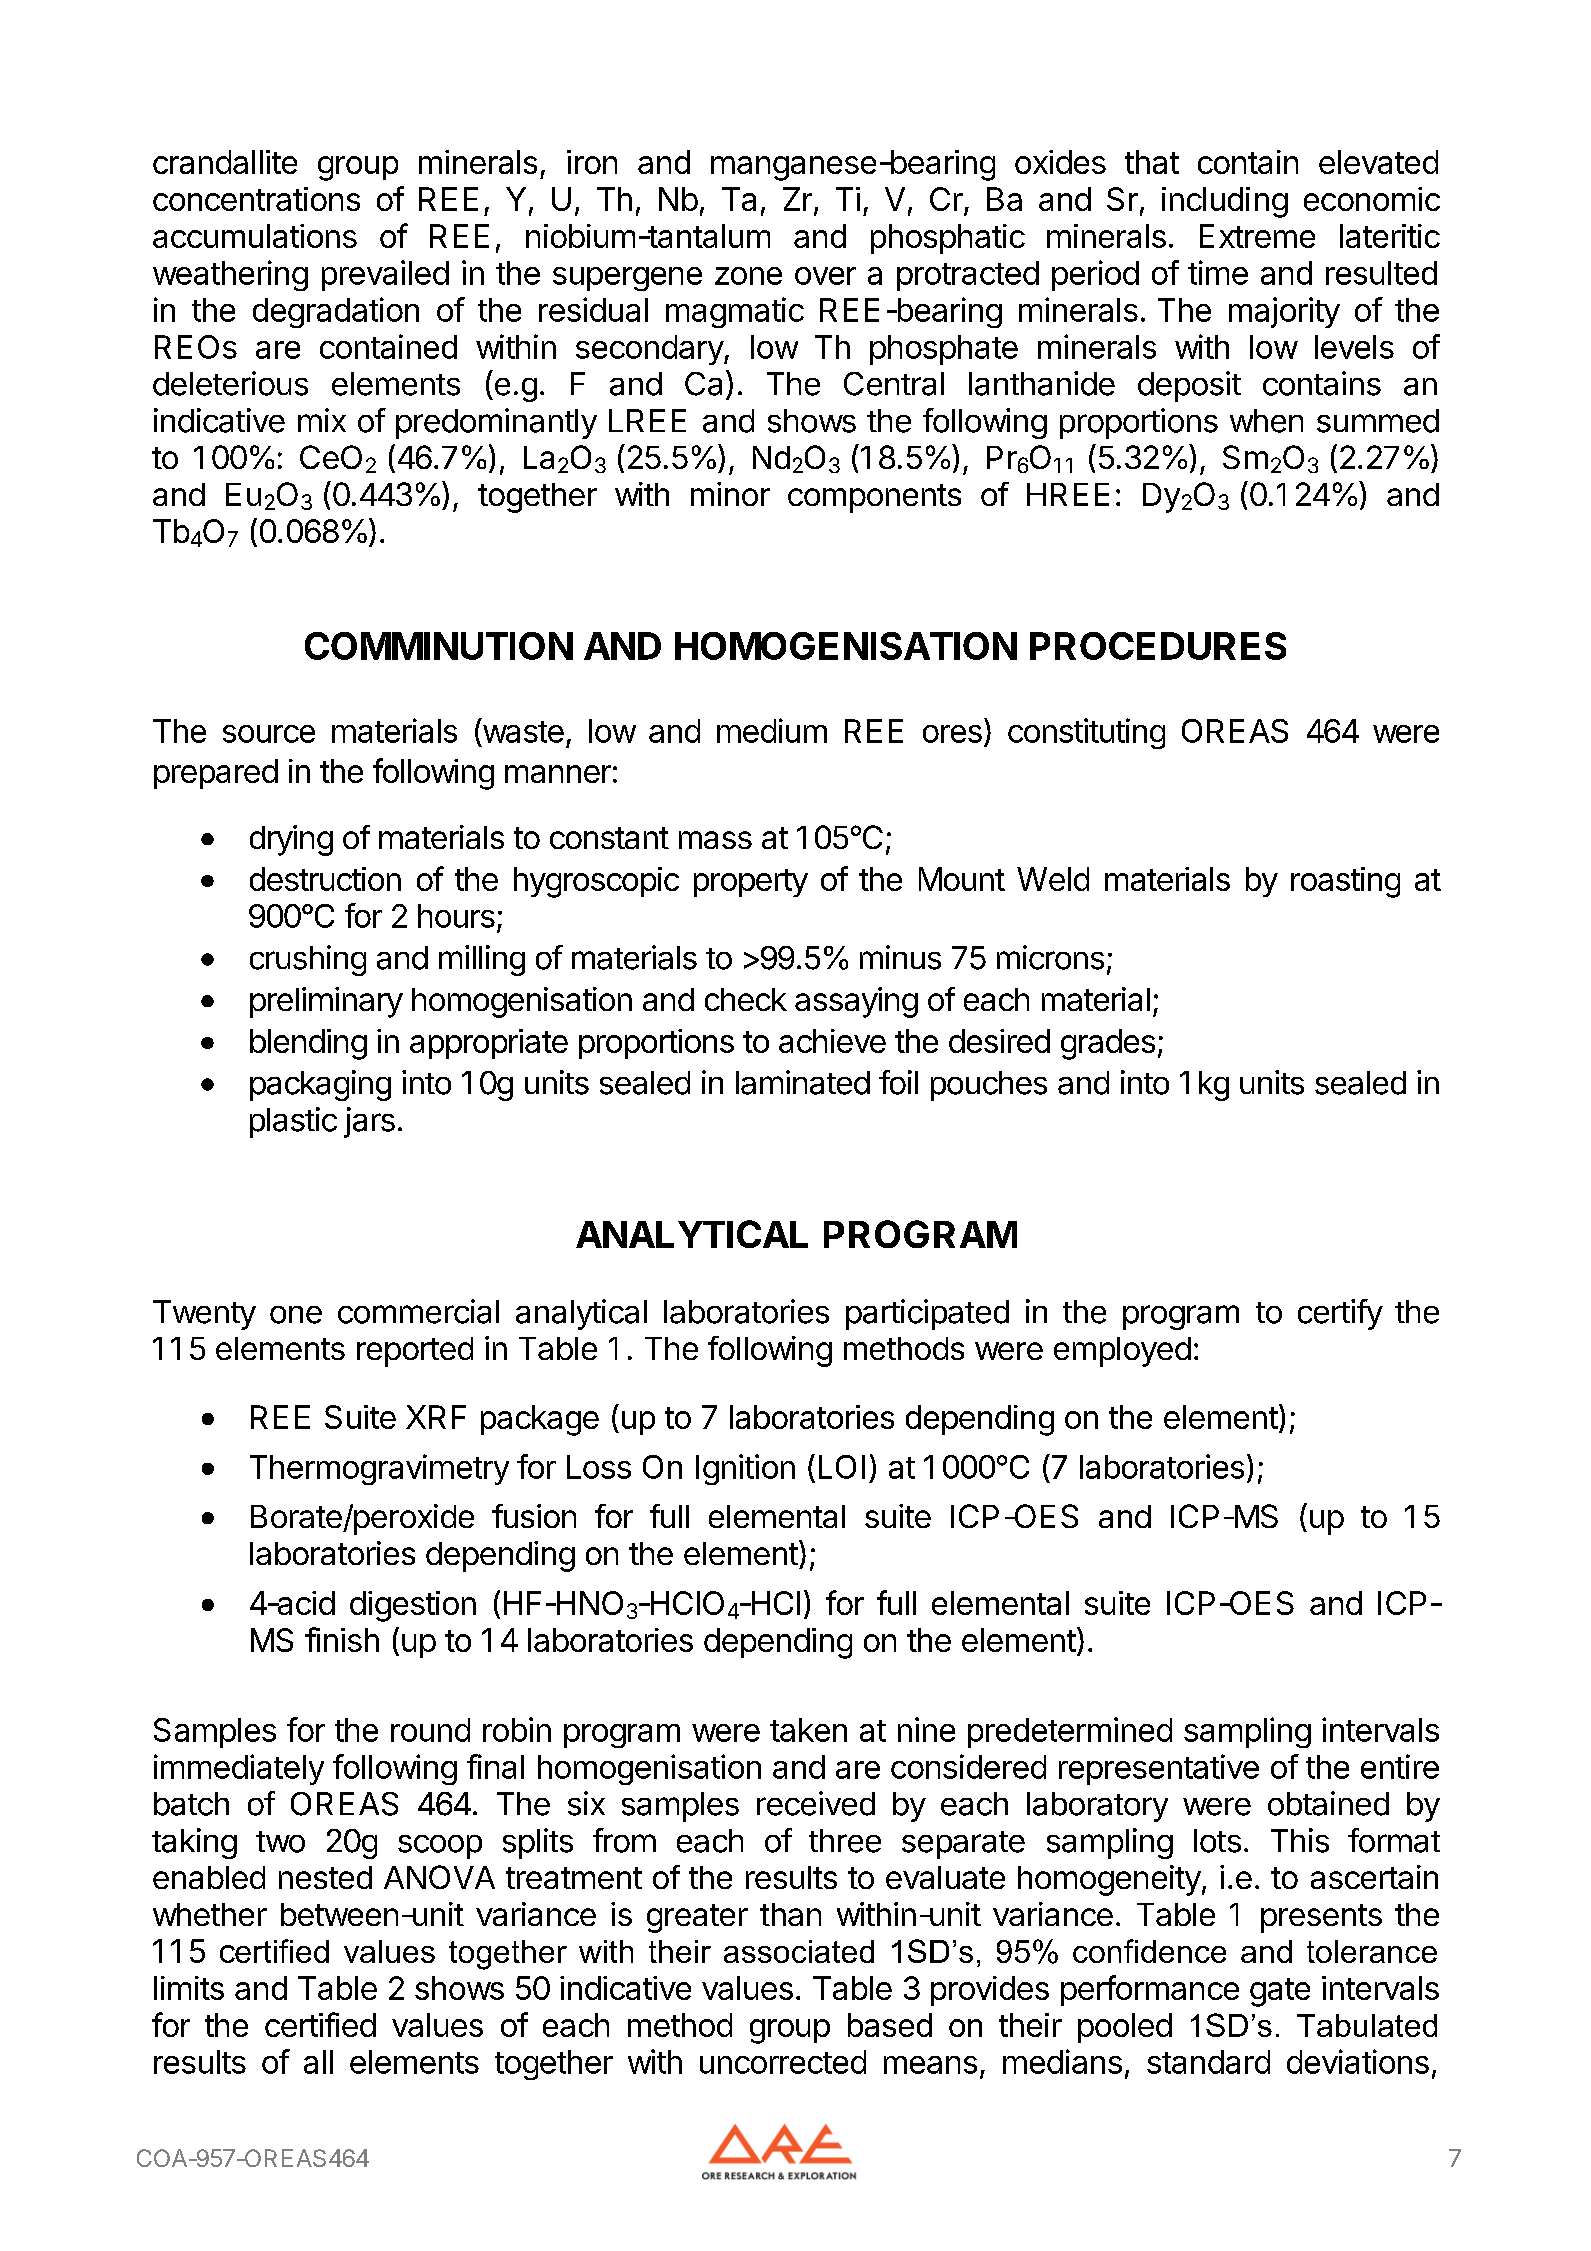  What do you see at coordinates (783, 2062) in the image?
I see `uncorrected` at bounding box center [783, 2062].
